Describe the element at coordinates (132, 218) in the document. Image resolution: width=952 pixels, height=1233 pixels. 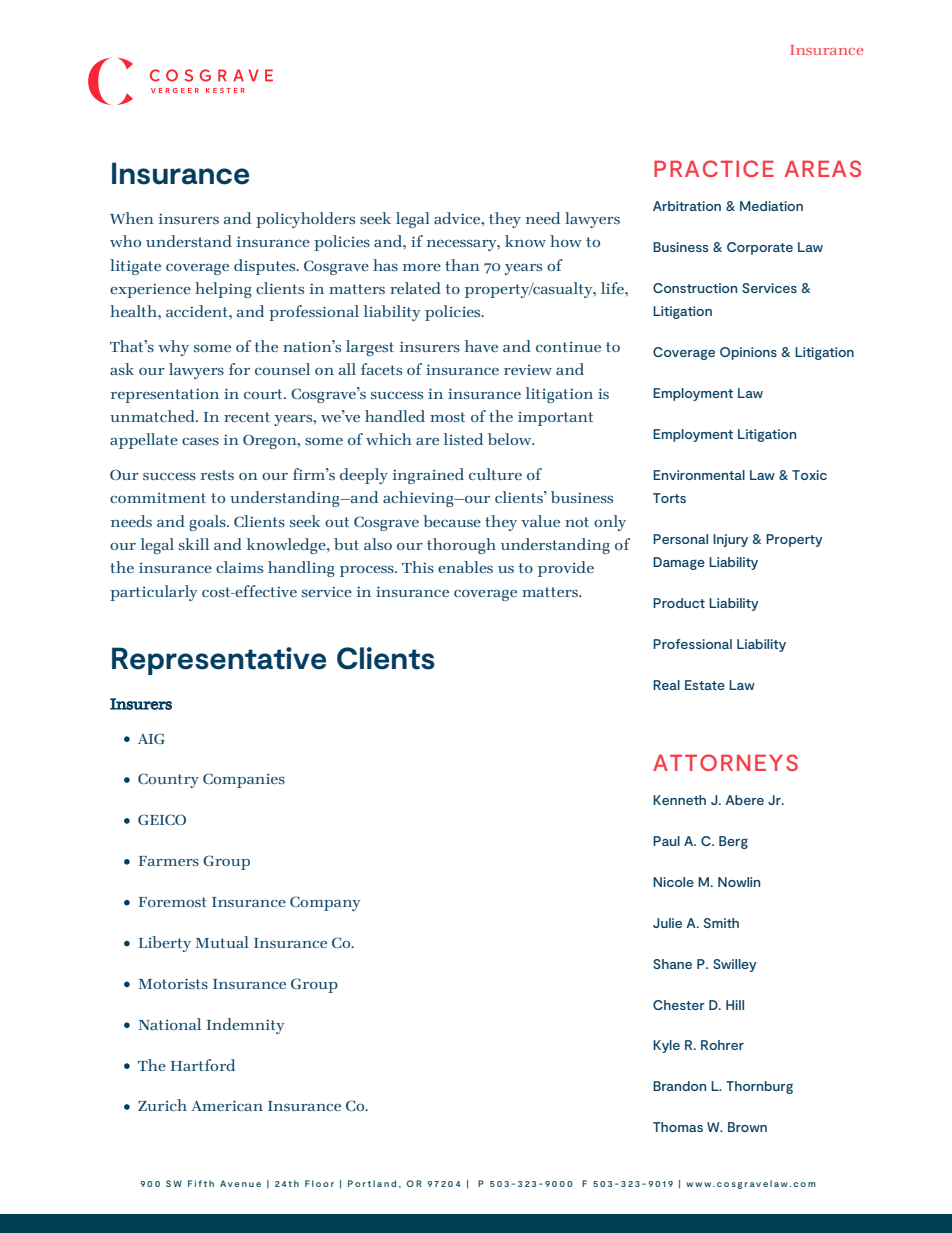
I see `When` at that location.
